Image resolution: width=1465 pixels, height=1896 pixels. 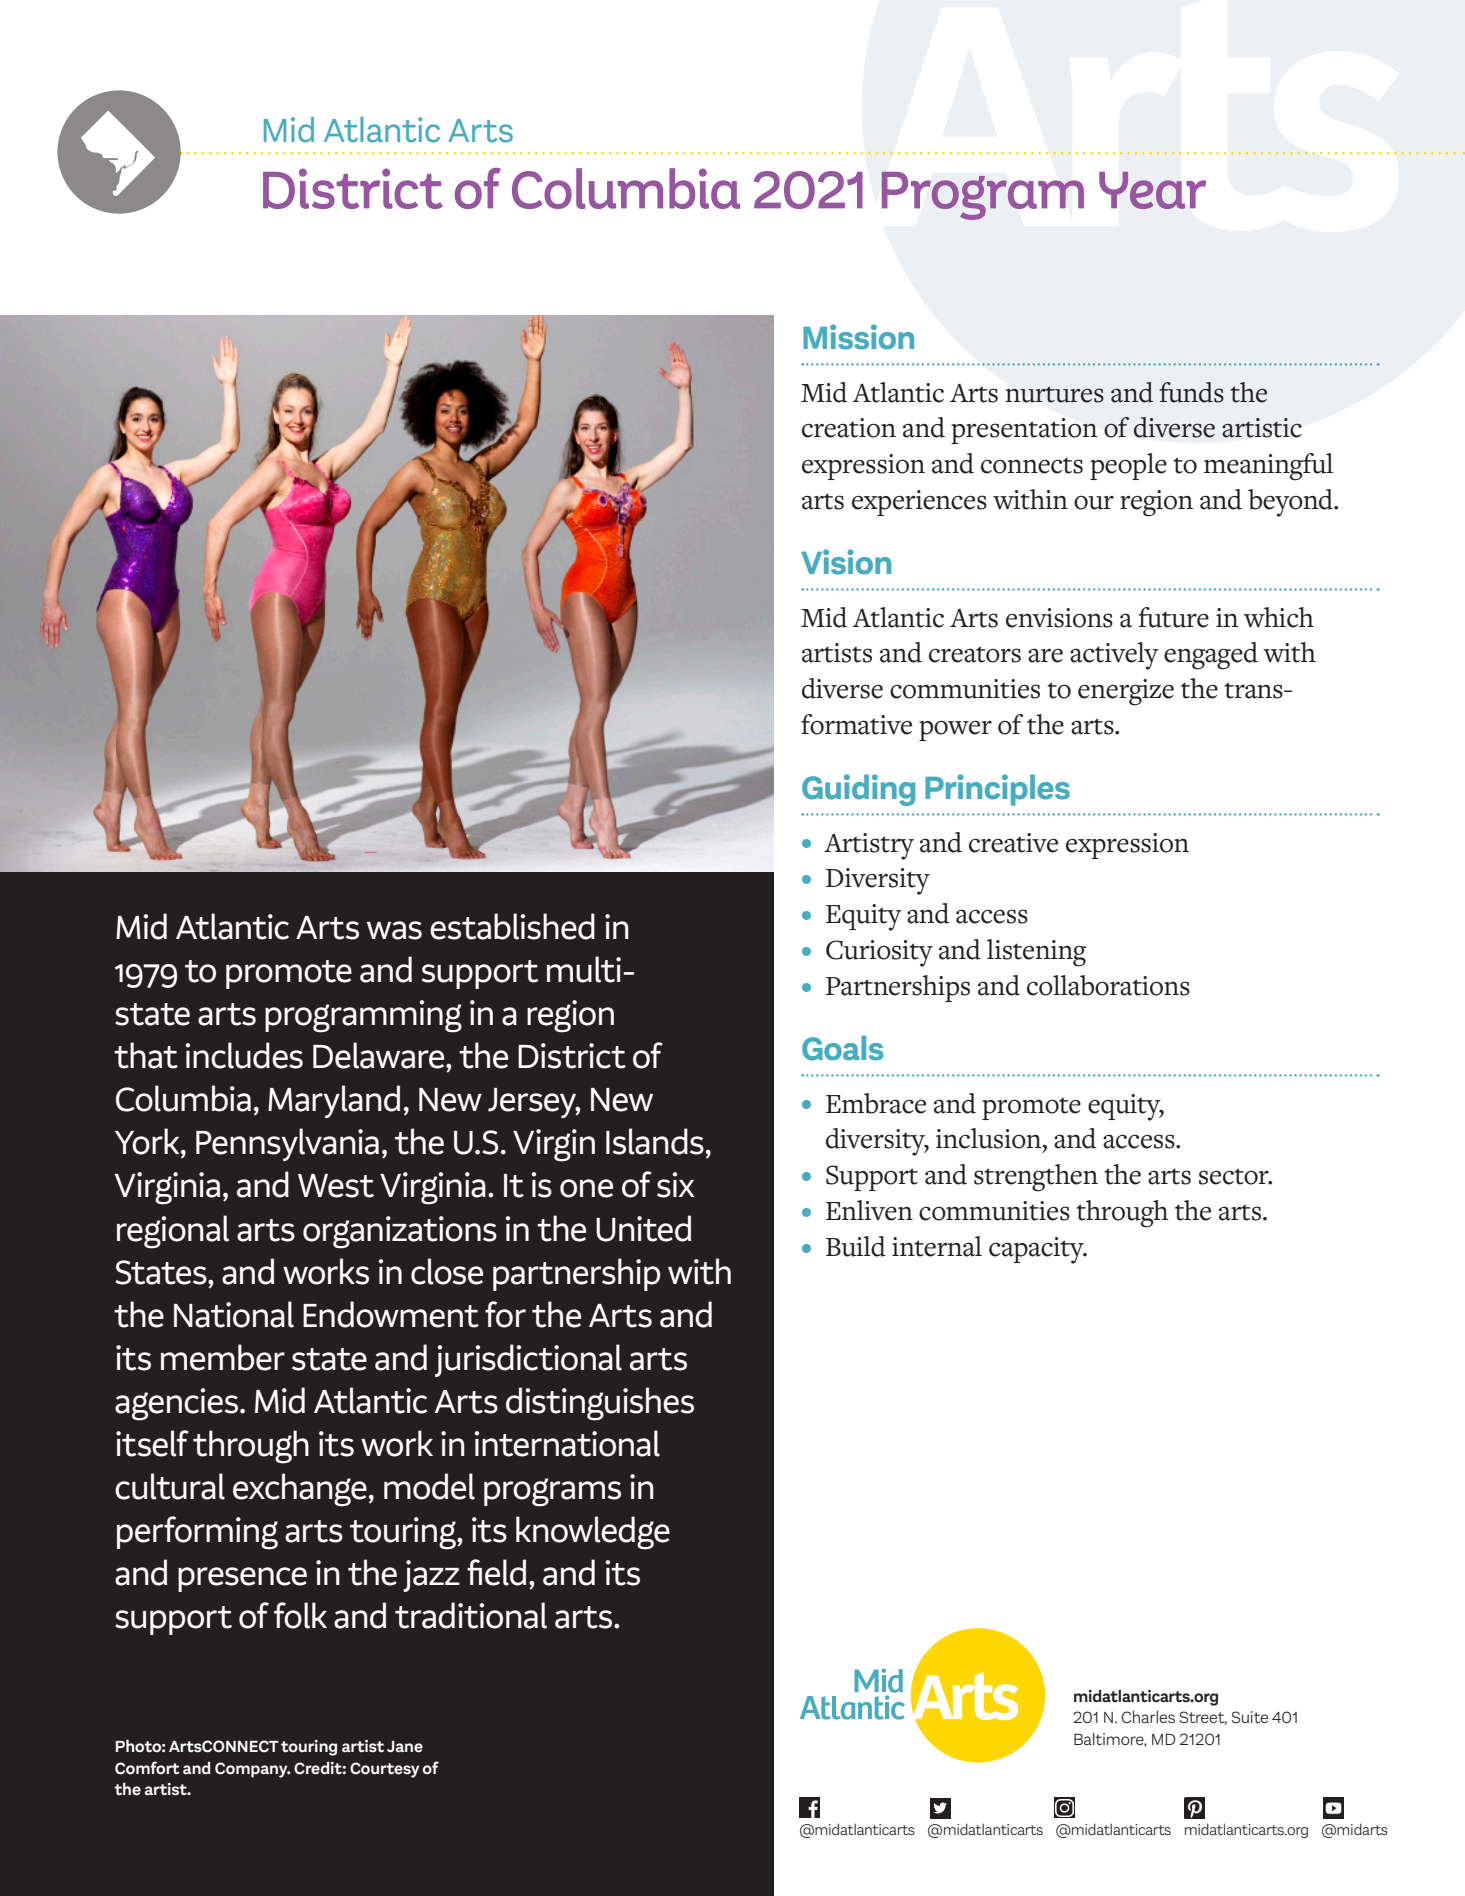 What do you see at coordinates (287, 1144) in the image?
I see `Pennsylvania` at bounding box center [287, 1144].
